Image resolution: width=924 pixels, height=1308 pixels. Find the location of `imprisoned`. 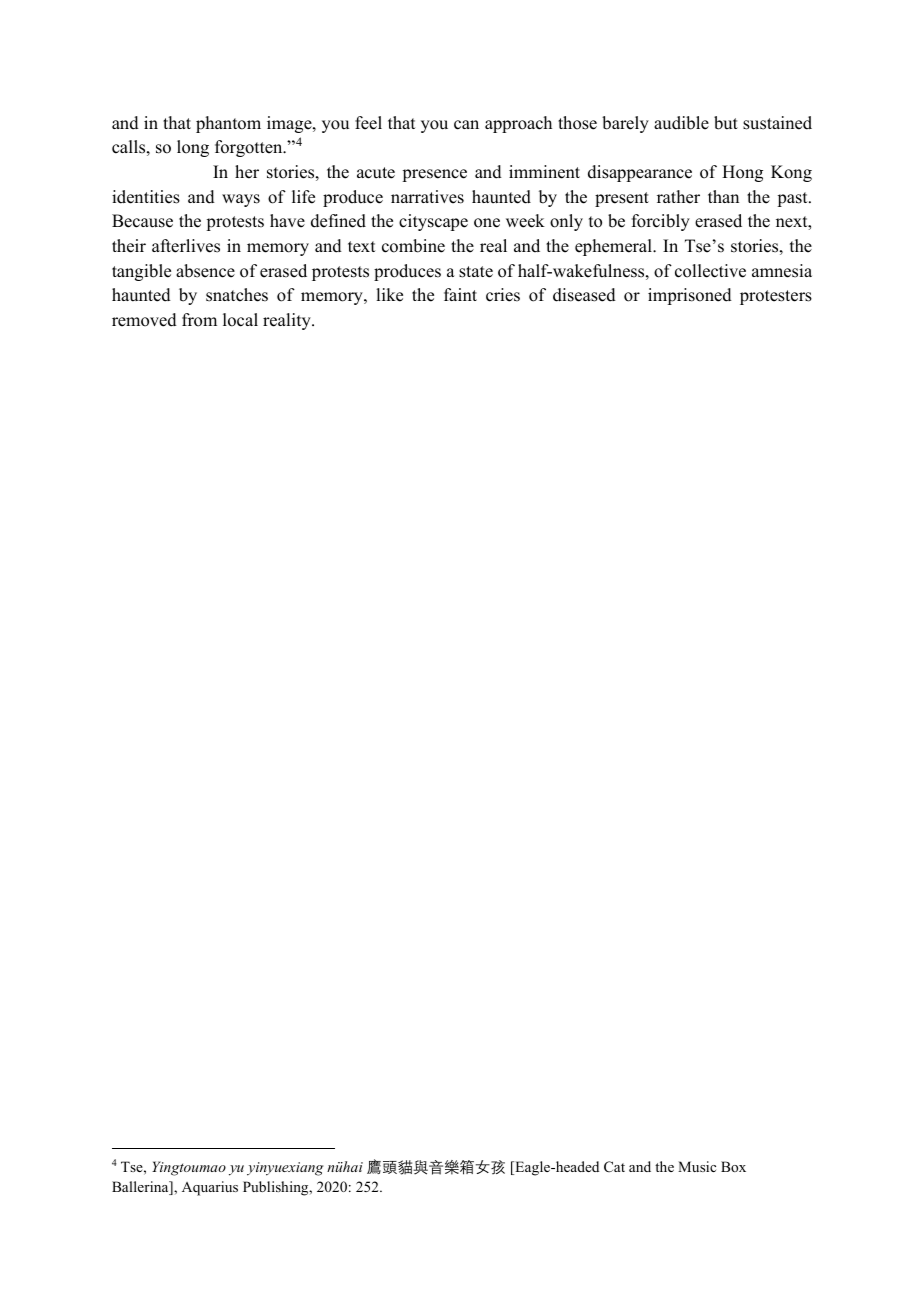

imprisoned is located at coordinates (690, 296).
